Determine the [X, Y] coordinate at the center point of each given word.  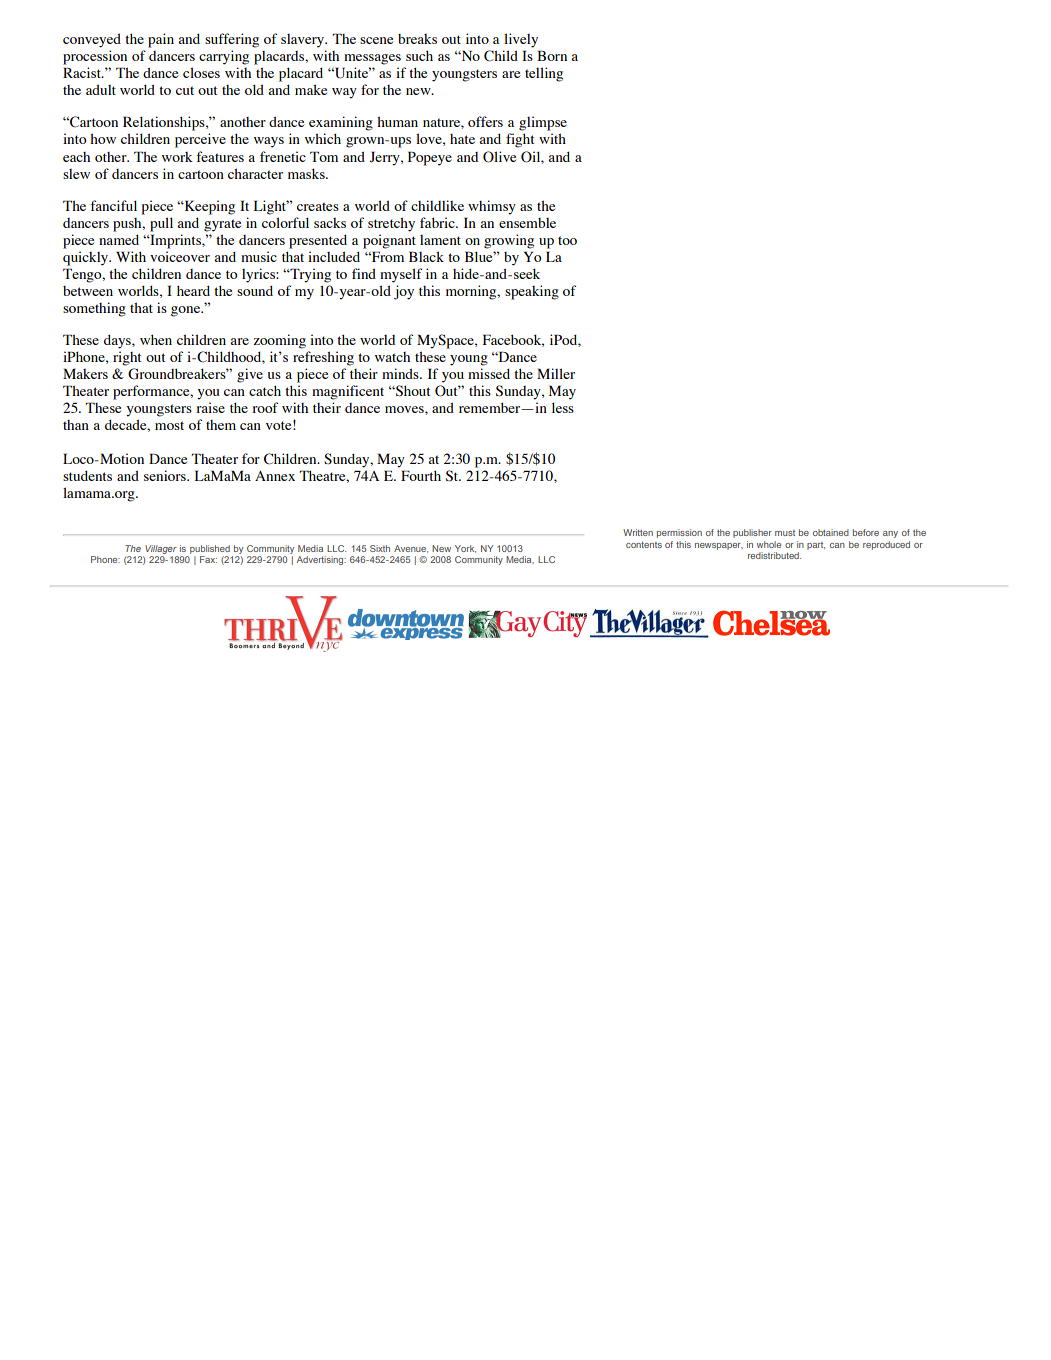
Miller [556, 373]
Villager [160, 551]
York [465, 549]
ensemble [527, 223]
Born [552, 55]
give [250, 375]
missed [489, 373]
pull [161, 224]
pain [161, 40]
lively [521, 40]
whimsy [492, 207]
